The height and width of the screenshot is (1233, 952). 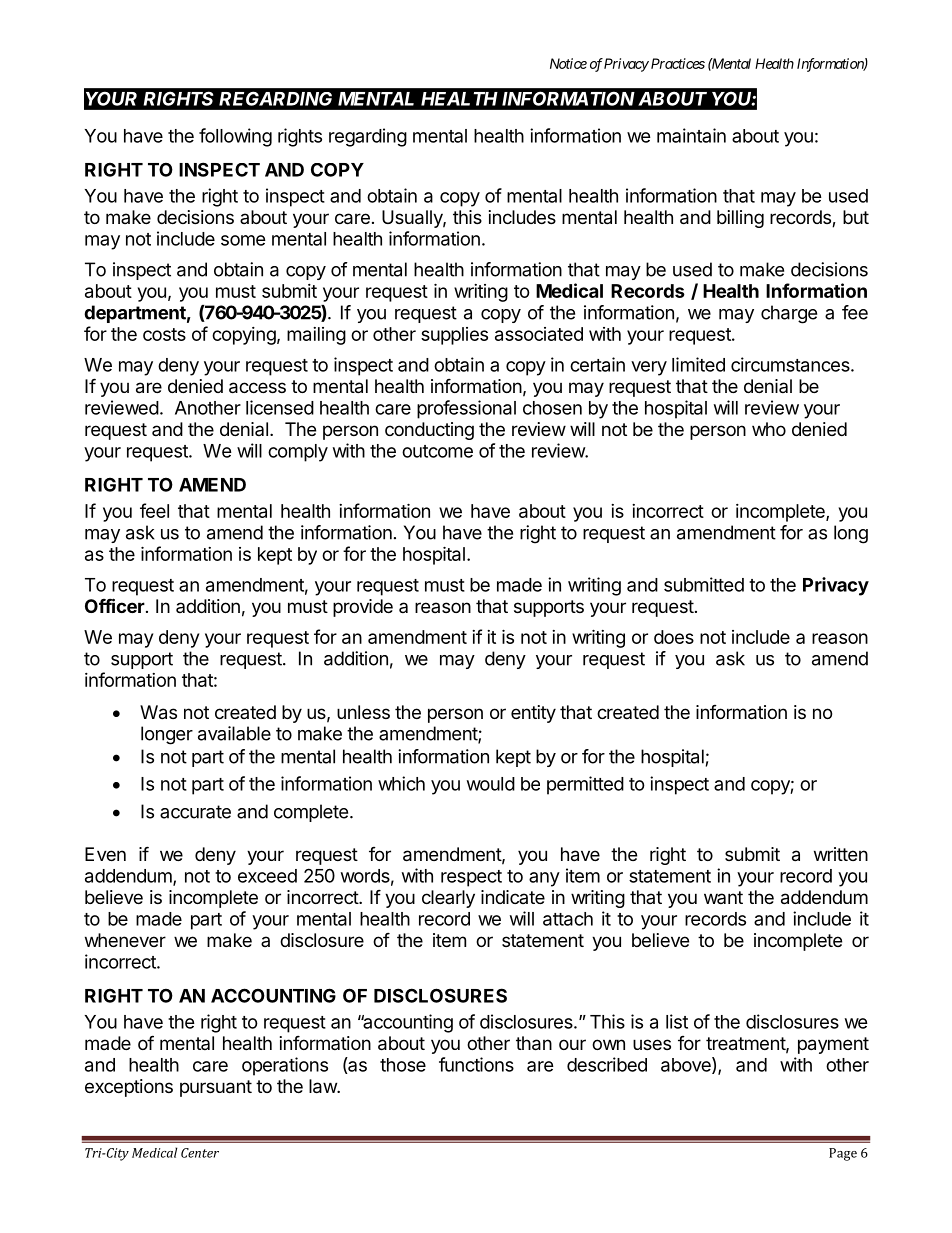 What do you see at coordinates (363, 608) in the screenshot?
I see `provide` at bounding box center [363, 608].
